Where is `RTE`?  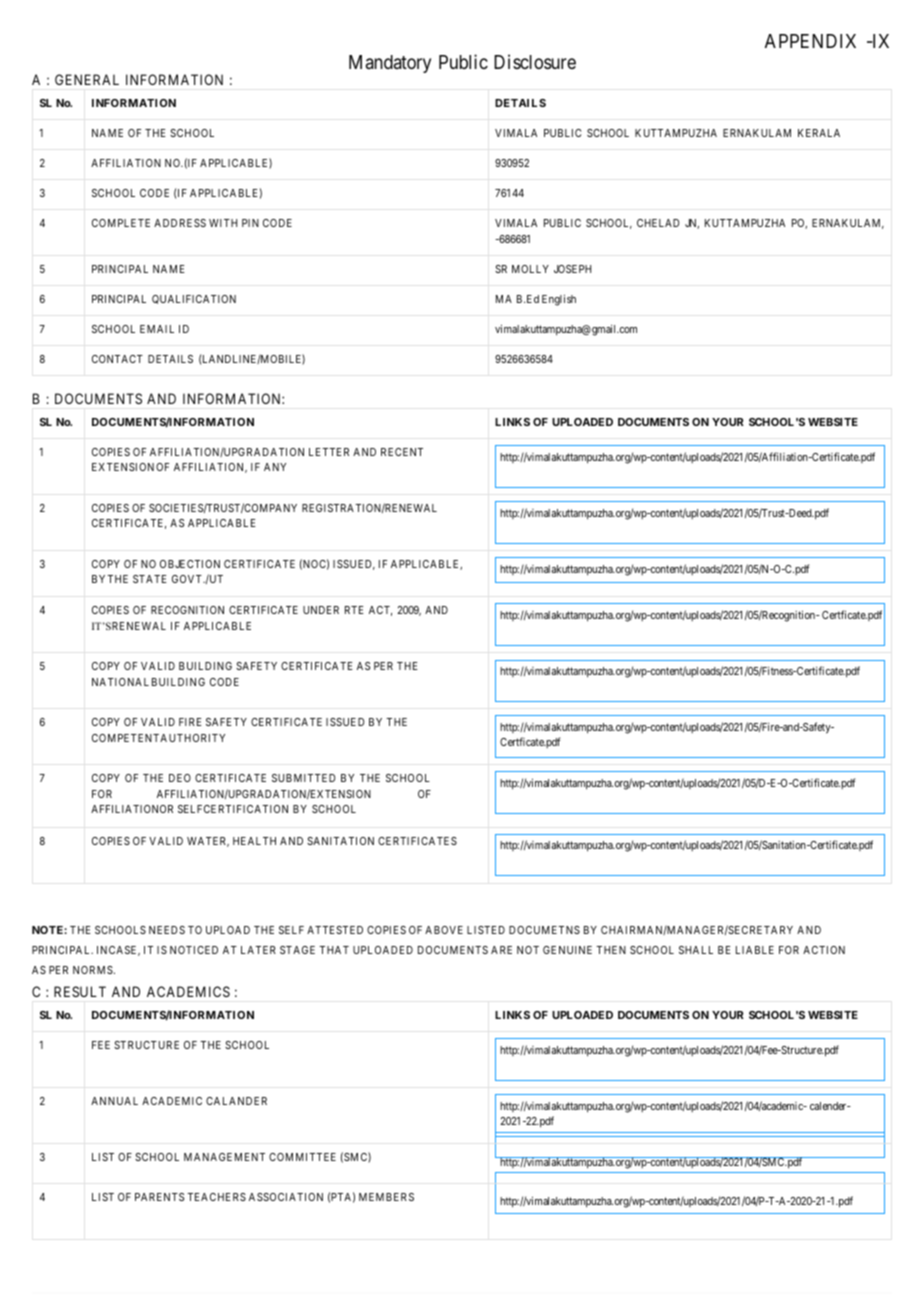
RTE is located at coordinates (354, 610).
